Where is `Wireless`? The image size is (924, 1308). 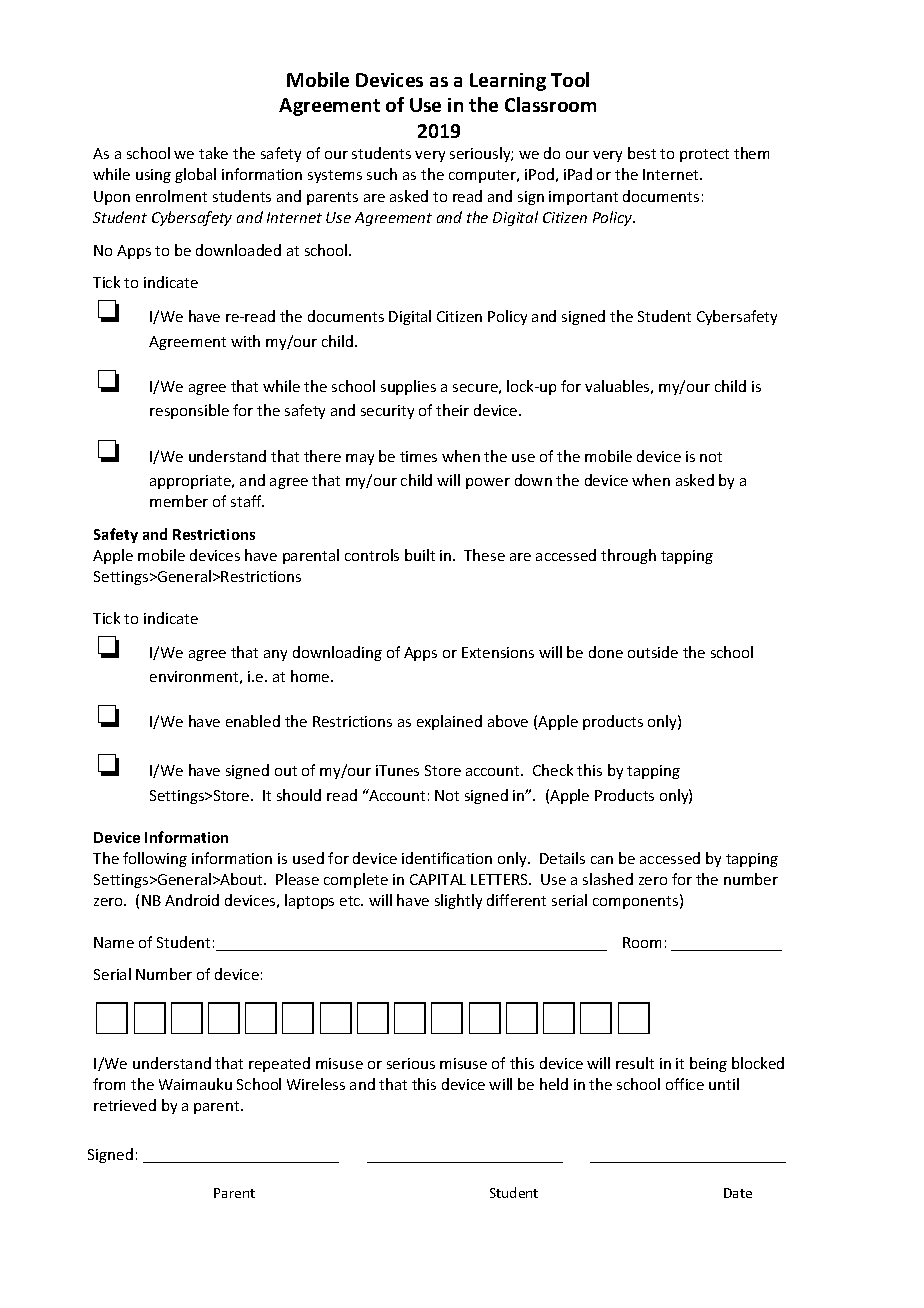
Wireless is located at coordinates (316, 1084).
